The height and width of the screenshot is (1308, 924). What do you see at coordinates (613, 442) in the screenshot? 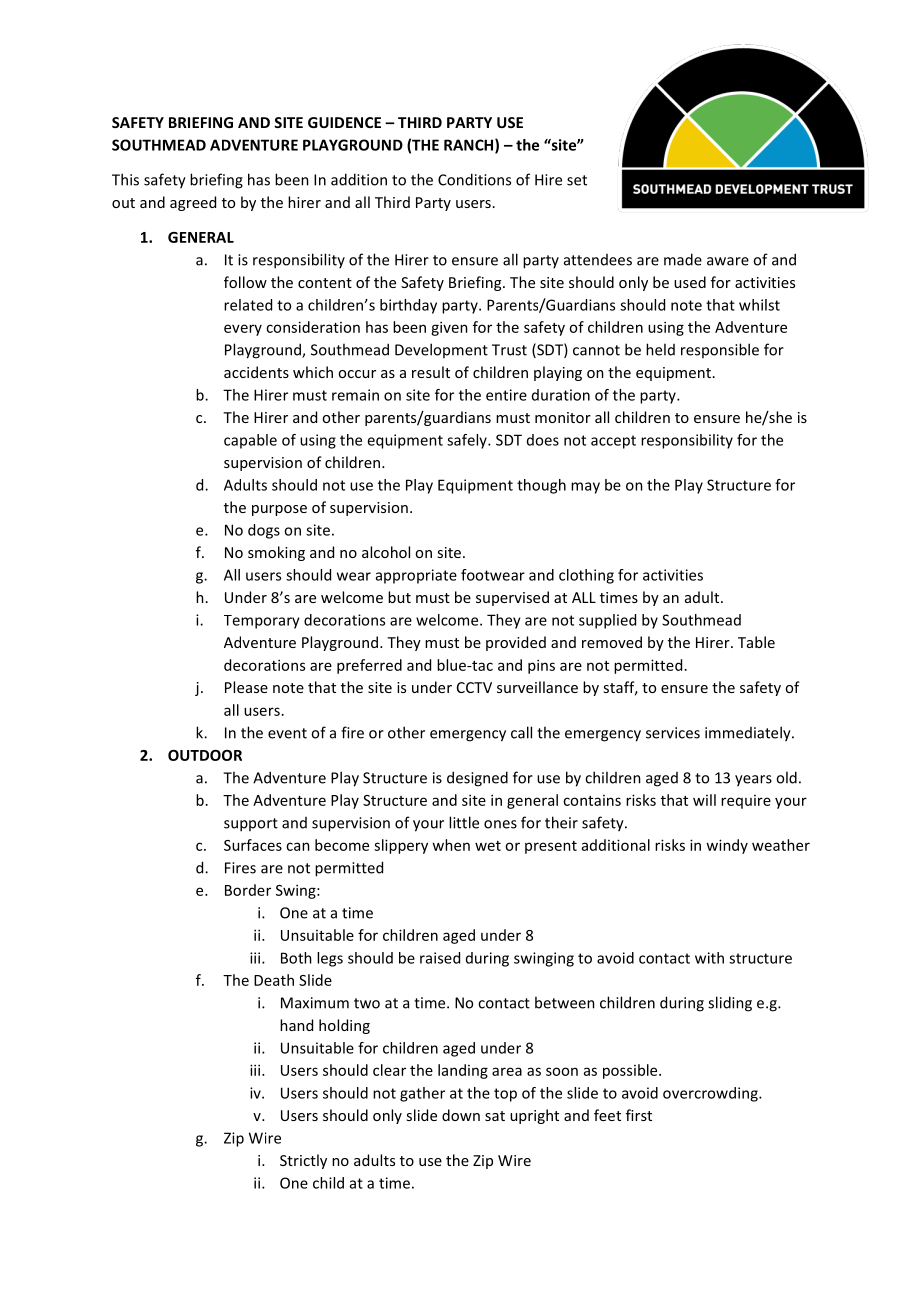
I see `accept` at bounding box center [613, 442].
